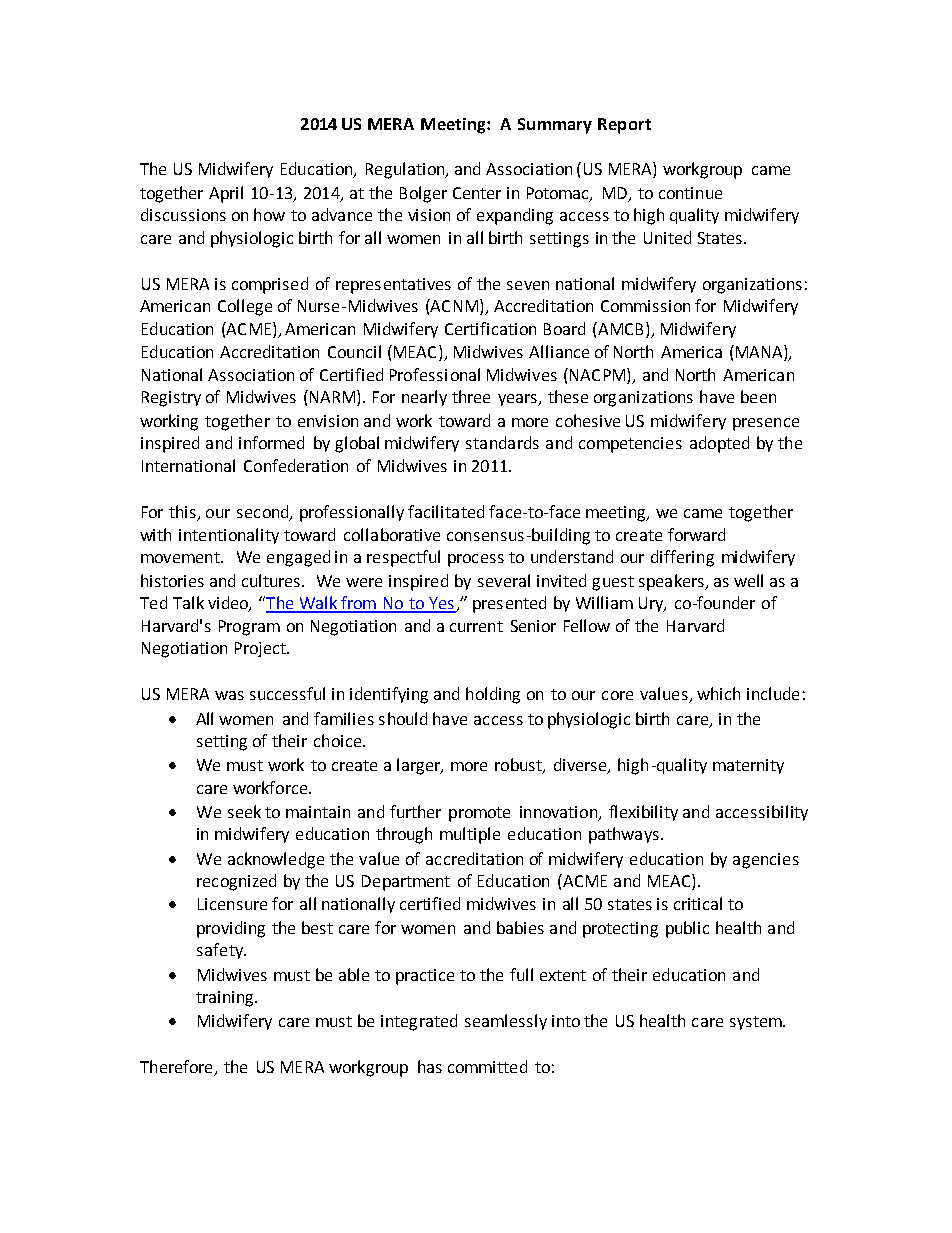 Image resolution: width=952 pixels, height=1233 pixels. Describe the element at coordinates (188, 602) in the image. I see `Talk` at that location.
